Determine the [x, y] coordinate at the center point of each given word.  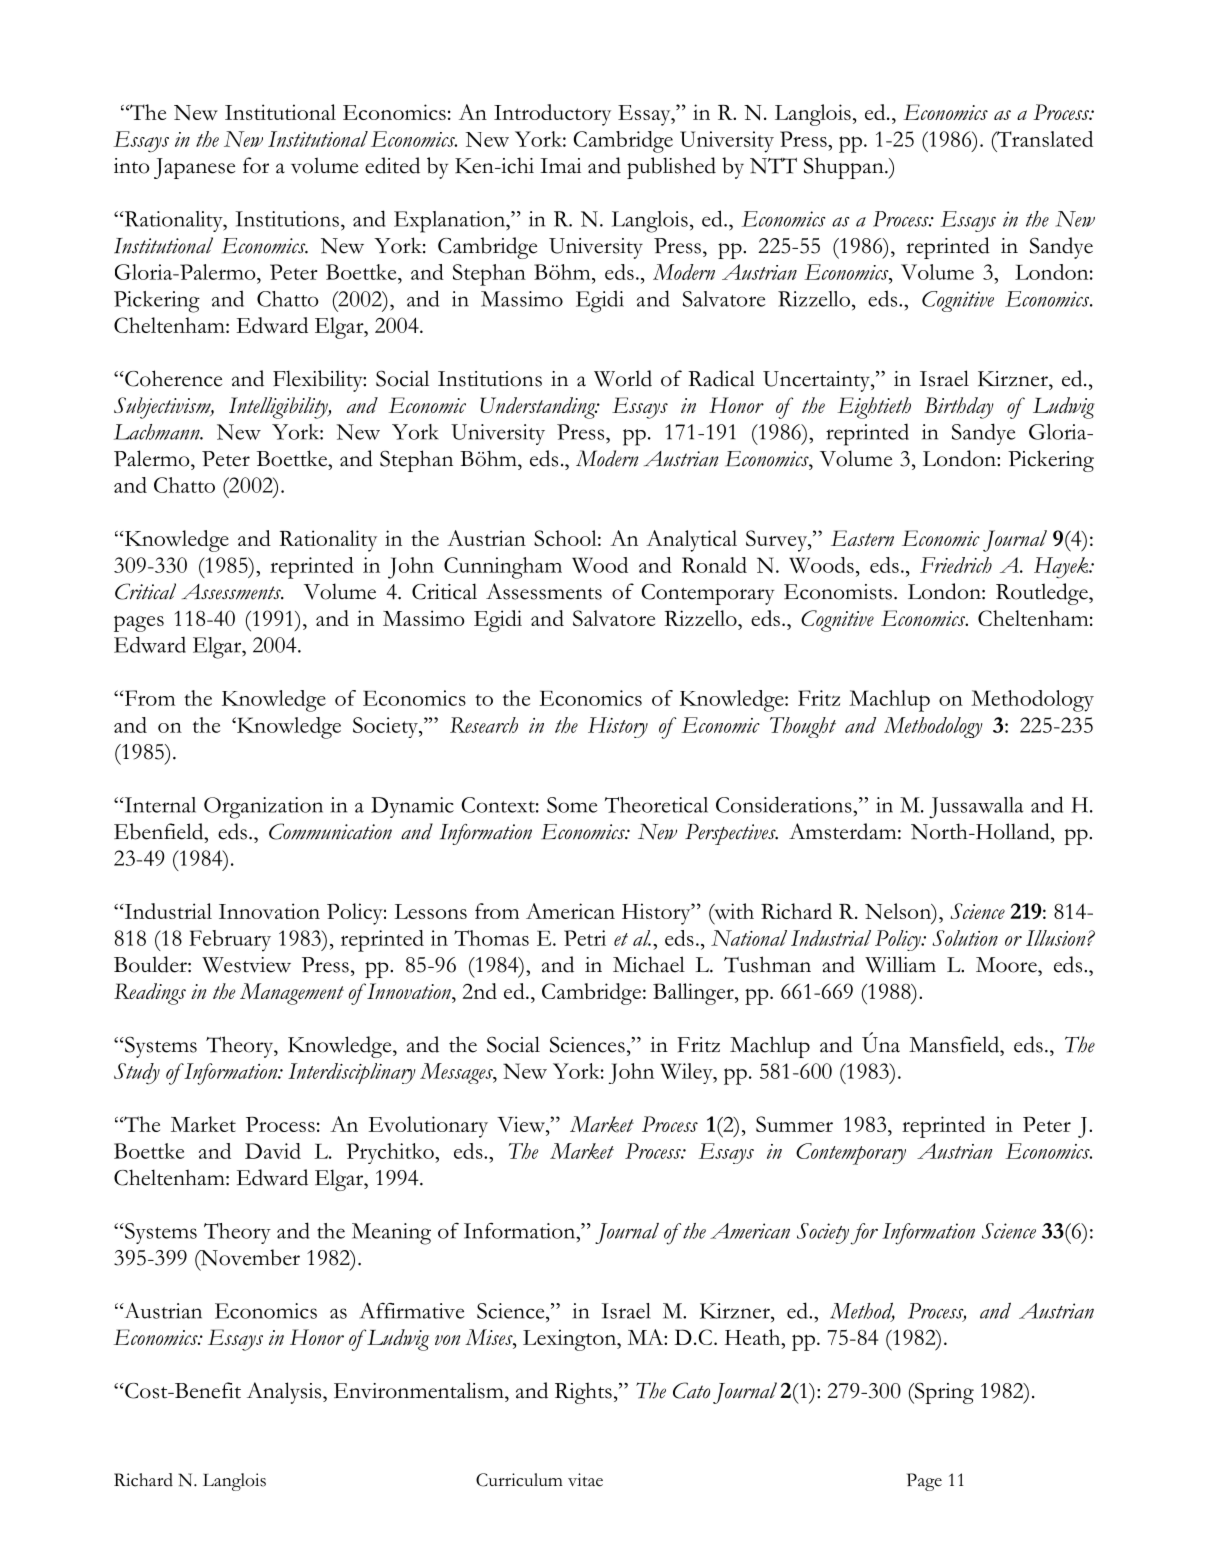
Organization [263, 808]
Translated [1044, 139]
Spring [943, 1393]
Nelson [899, 911]
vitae [585, 1480]
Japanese [194, 168]
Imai [560, 166]
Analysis [285, 1393]
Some [572, 805]
